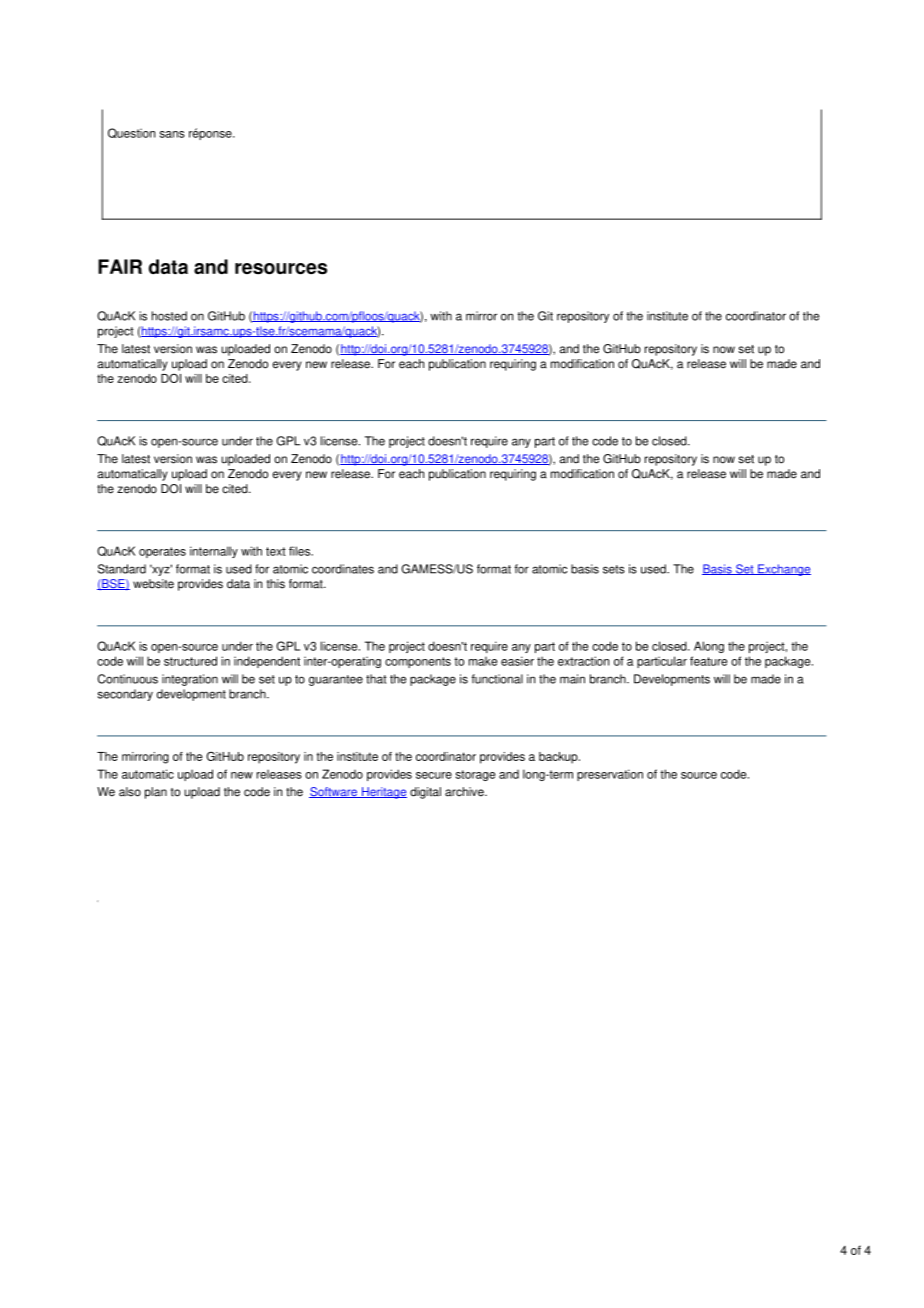 The image size is (924, 1308). What do you see at coordinates (614, 569) in the screenshot?
I see `sets` at bounding box center [614, 569].
